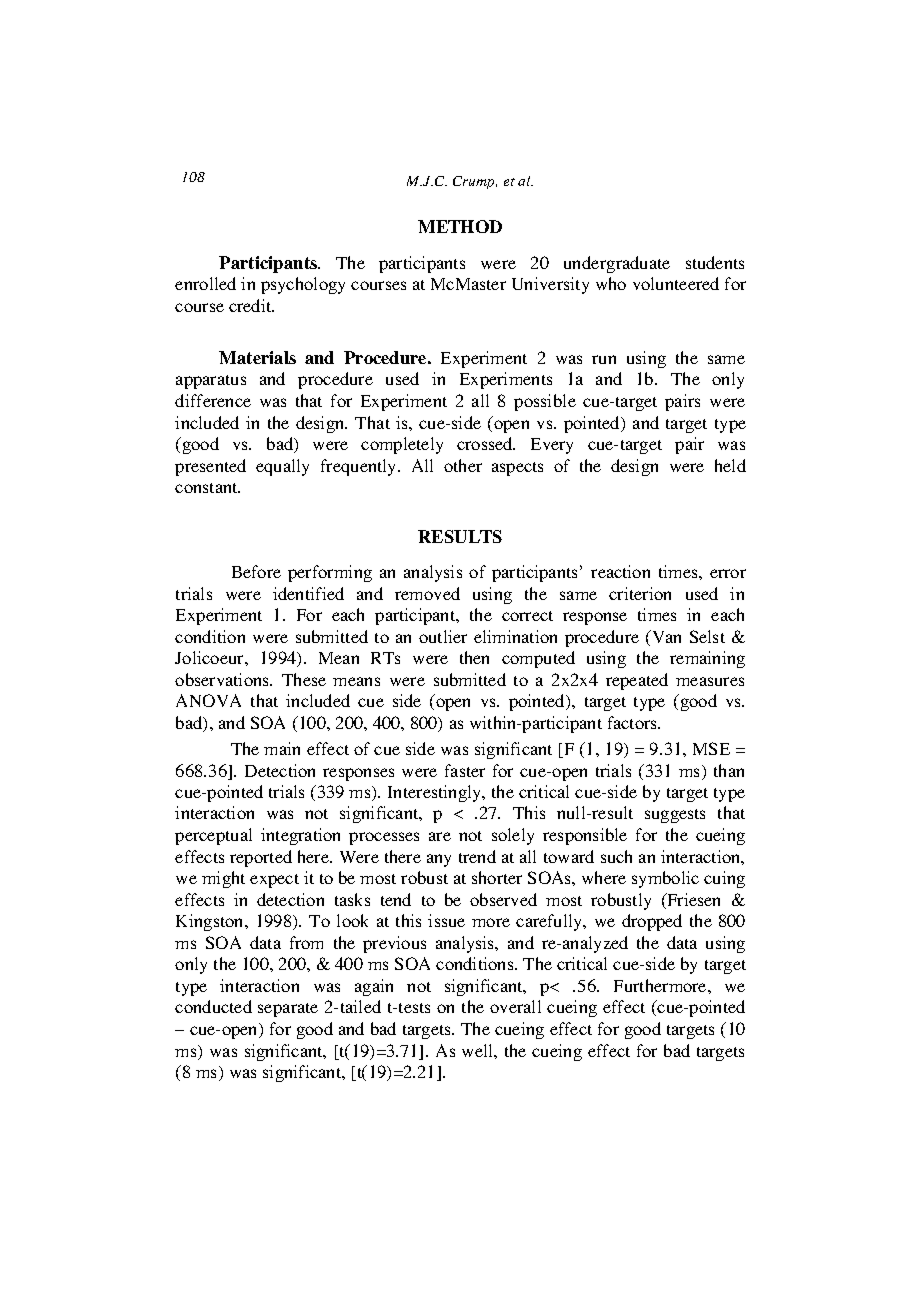  What do you see at coordinates (465, 770) in the screenshot?
I see `faster` at bounding box center [465, 770].
